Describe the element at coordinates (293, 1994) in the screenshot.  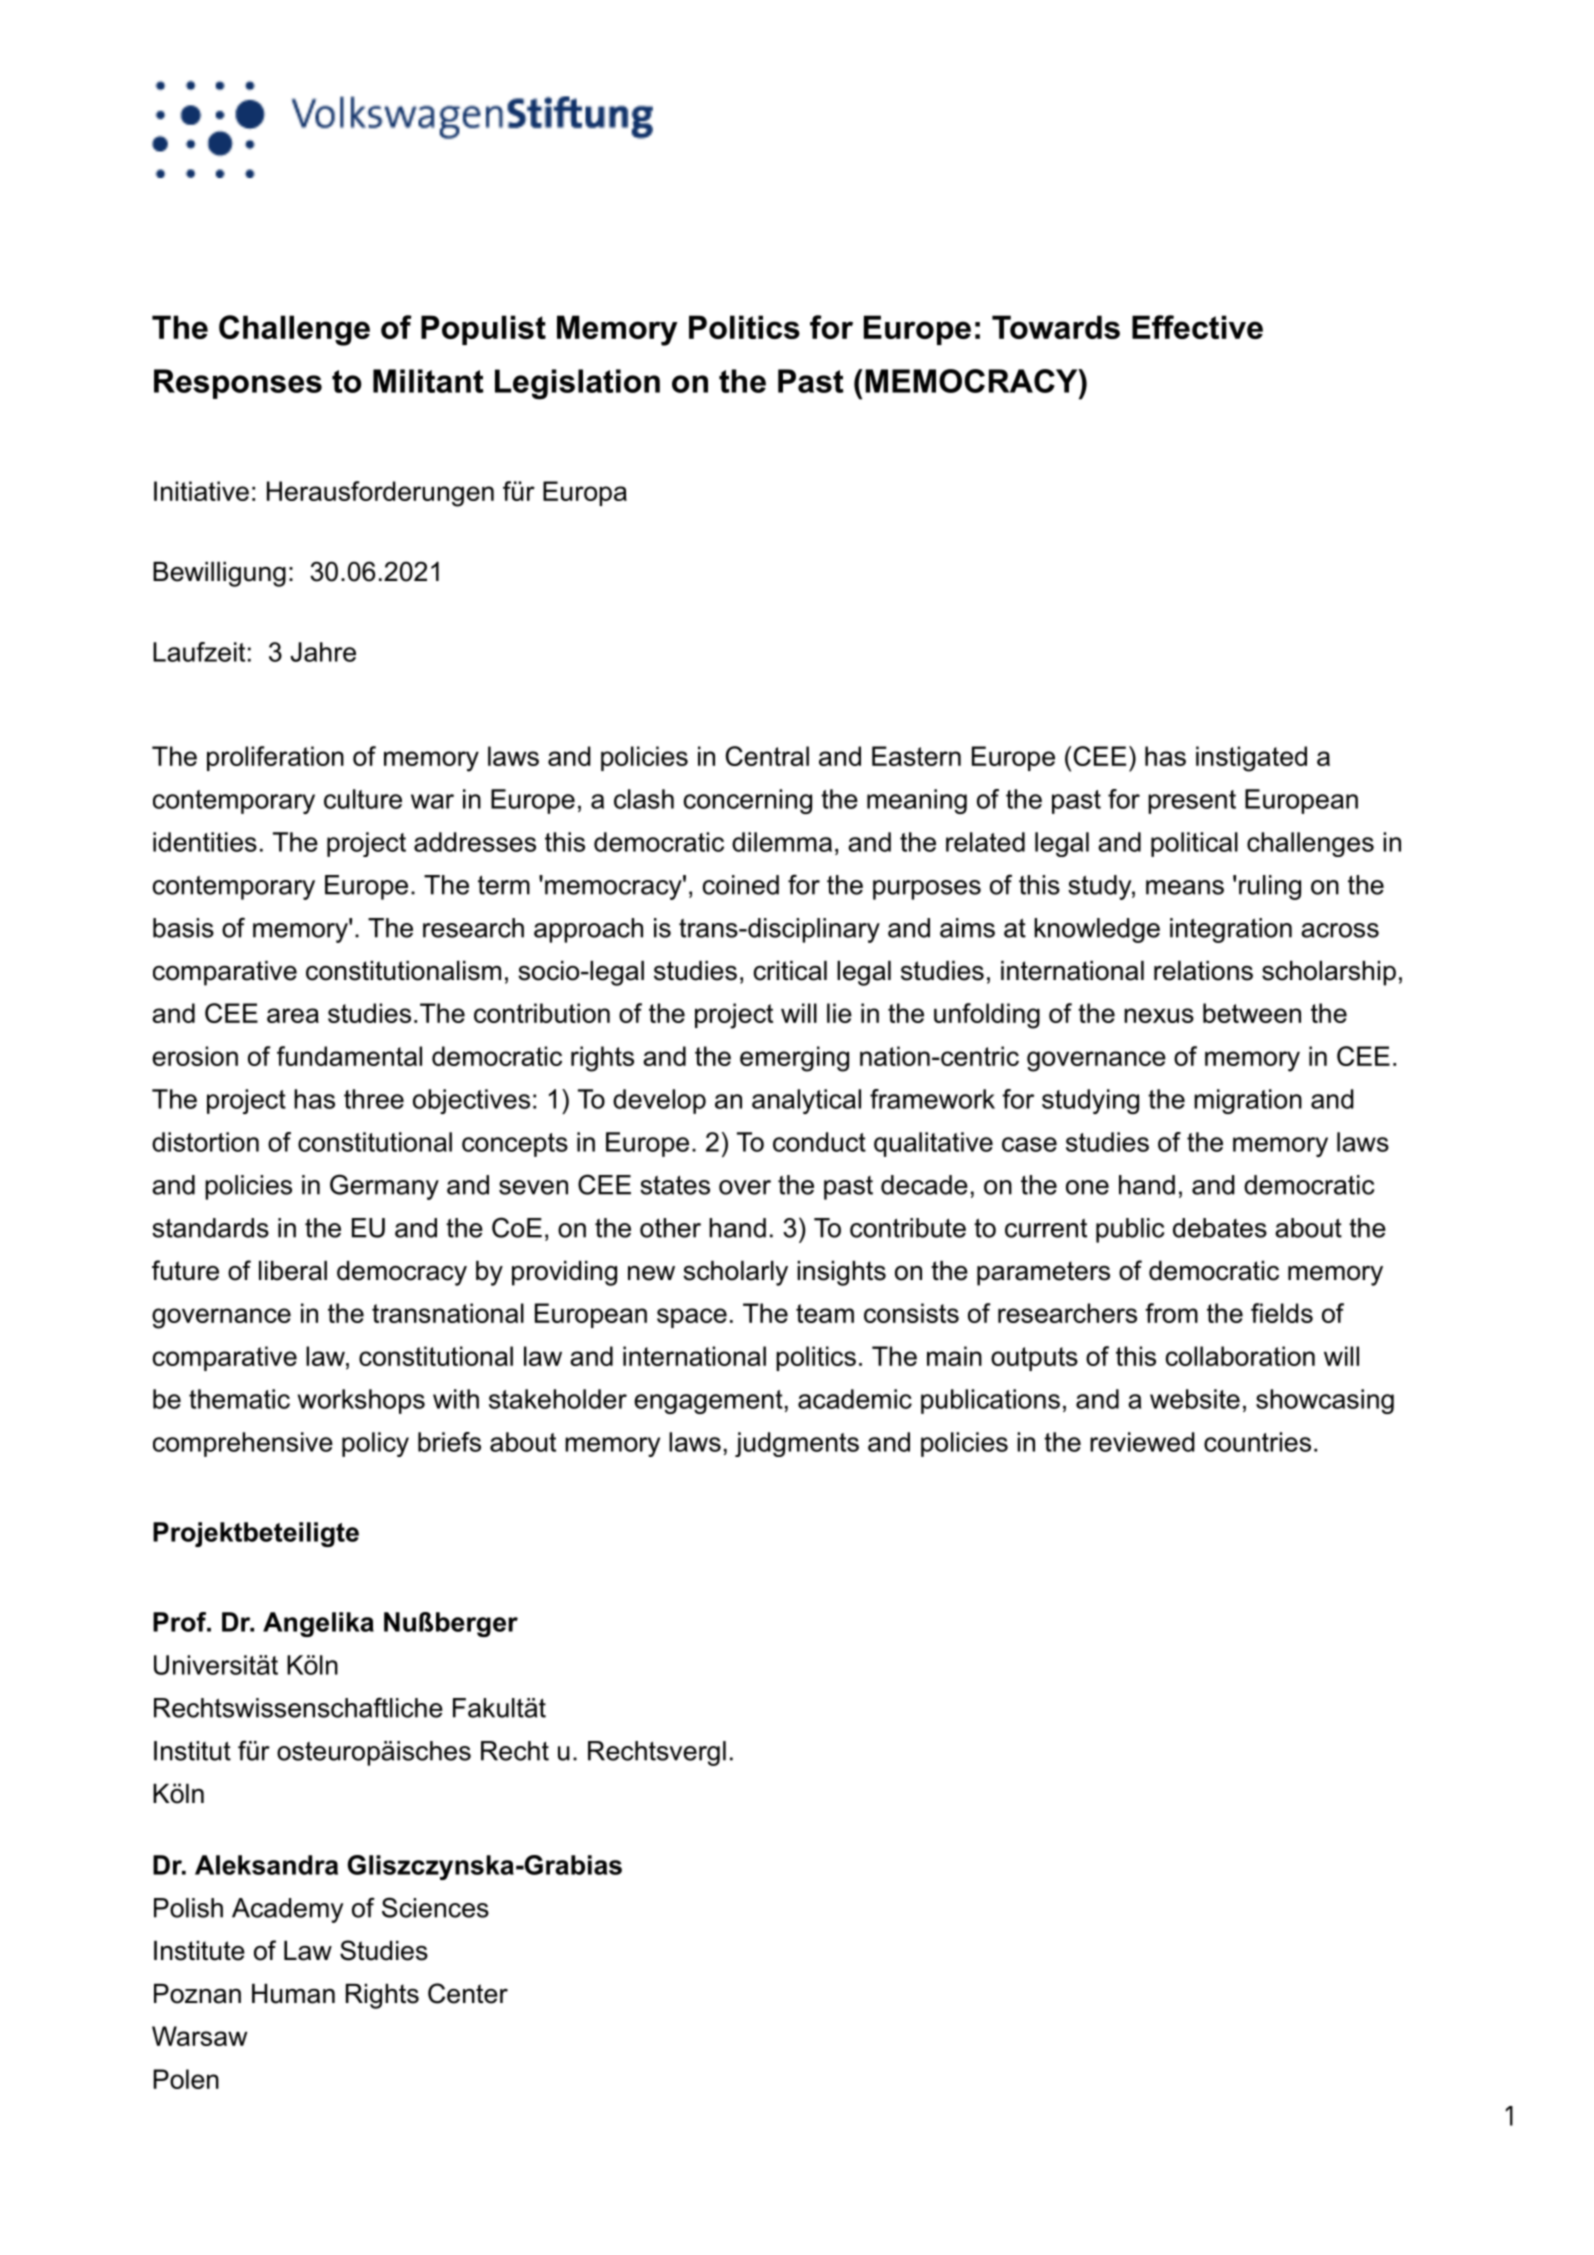
I see `Human` at that location.
